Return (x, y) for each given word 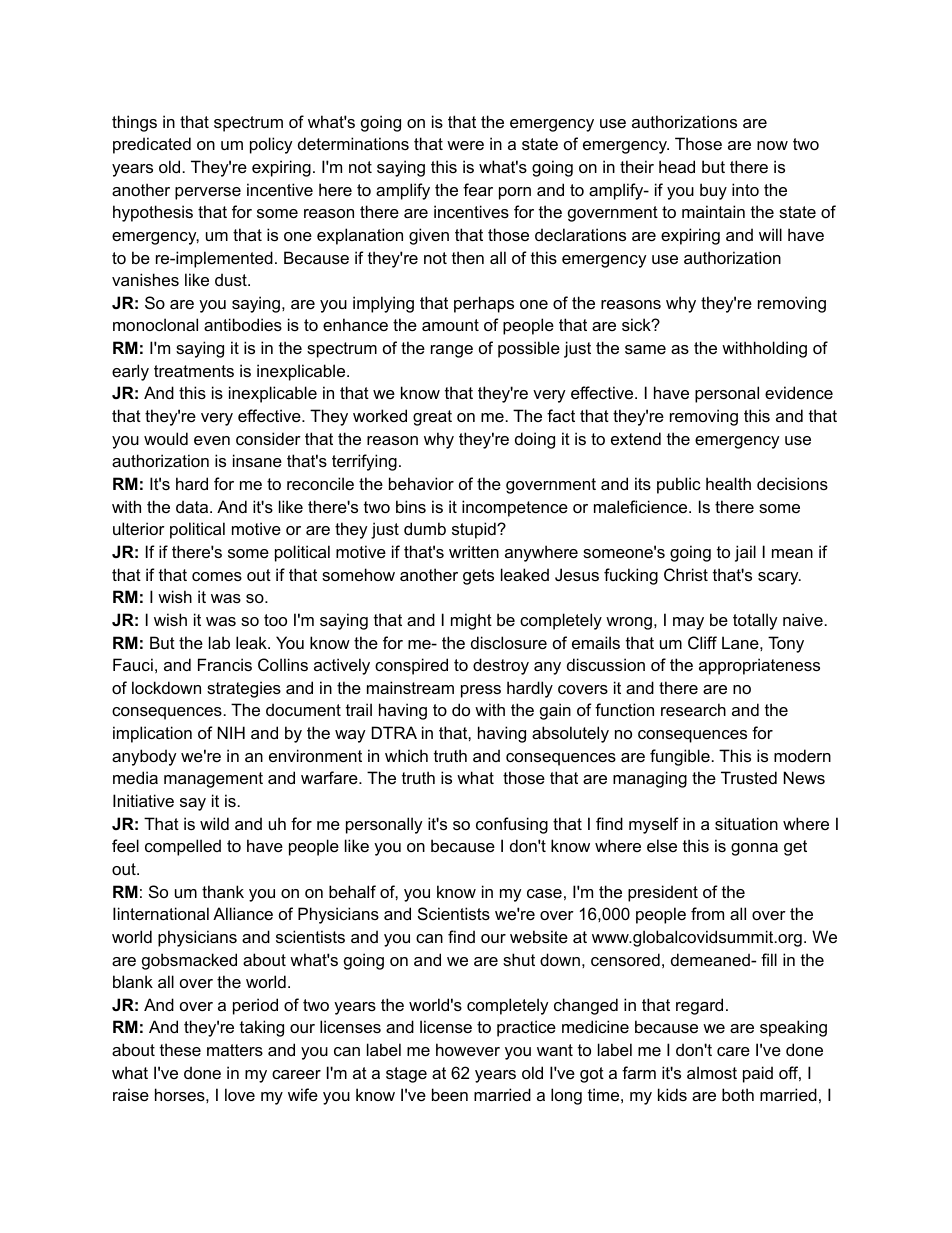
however (468, 1049)
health (728, 483)
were (465, 145)
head (677, 166)
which (406, 755)
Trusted (749, 777)
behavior (421, 483)
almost (712, 1072)
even (212, 440)
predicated (152, 145)
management (213, 780)
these (180, 1049)
